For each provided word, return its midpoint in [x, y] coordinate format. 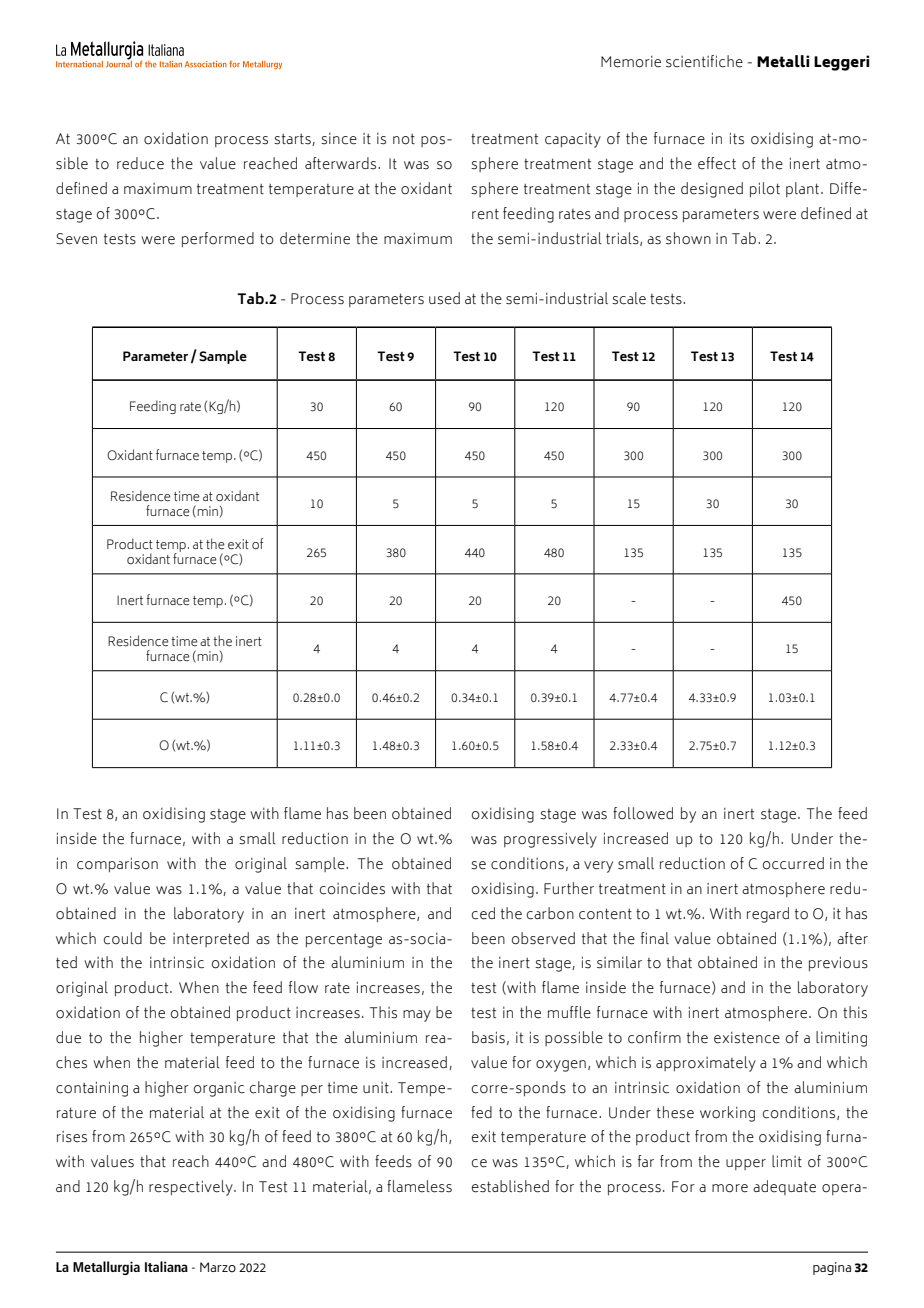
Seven [76, 239]
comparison [117, 864]
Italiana [166, 1266]
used [444, 298]
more [730, 1188]
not [404, 139]
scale [629, 298]
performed [218, 239]
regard [768, 915]
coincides [352, 888]
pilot [765, 189]
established [510, 1186]
